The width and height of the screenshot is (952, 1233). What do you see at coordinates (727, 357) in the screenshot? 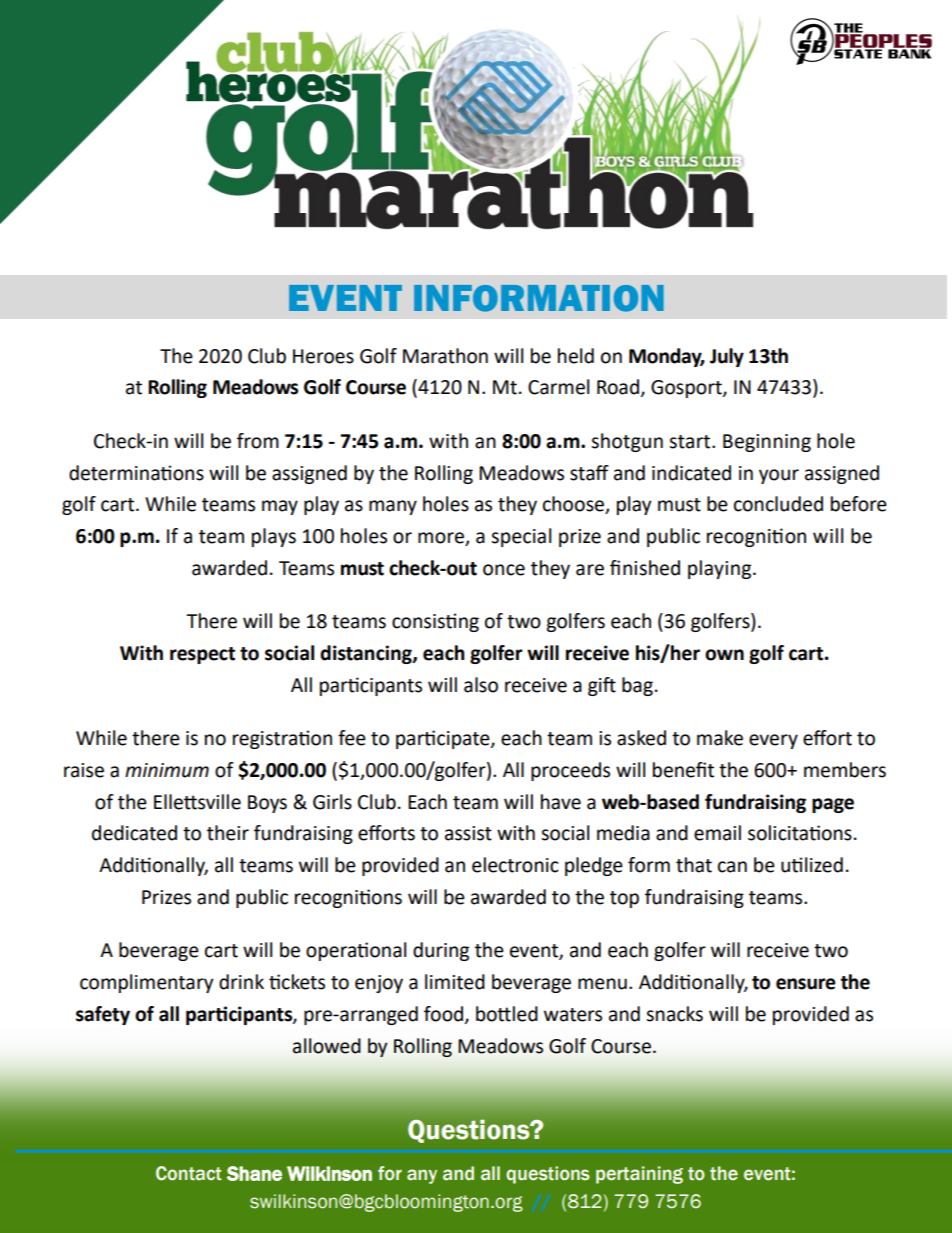
I see `July` at bounding box center [727, 357].
